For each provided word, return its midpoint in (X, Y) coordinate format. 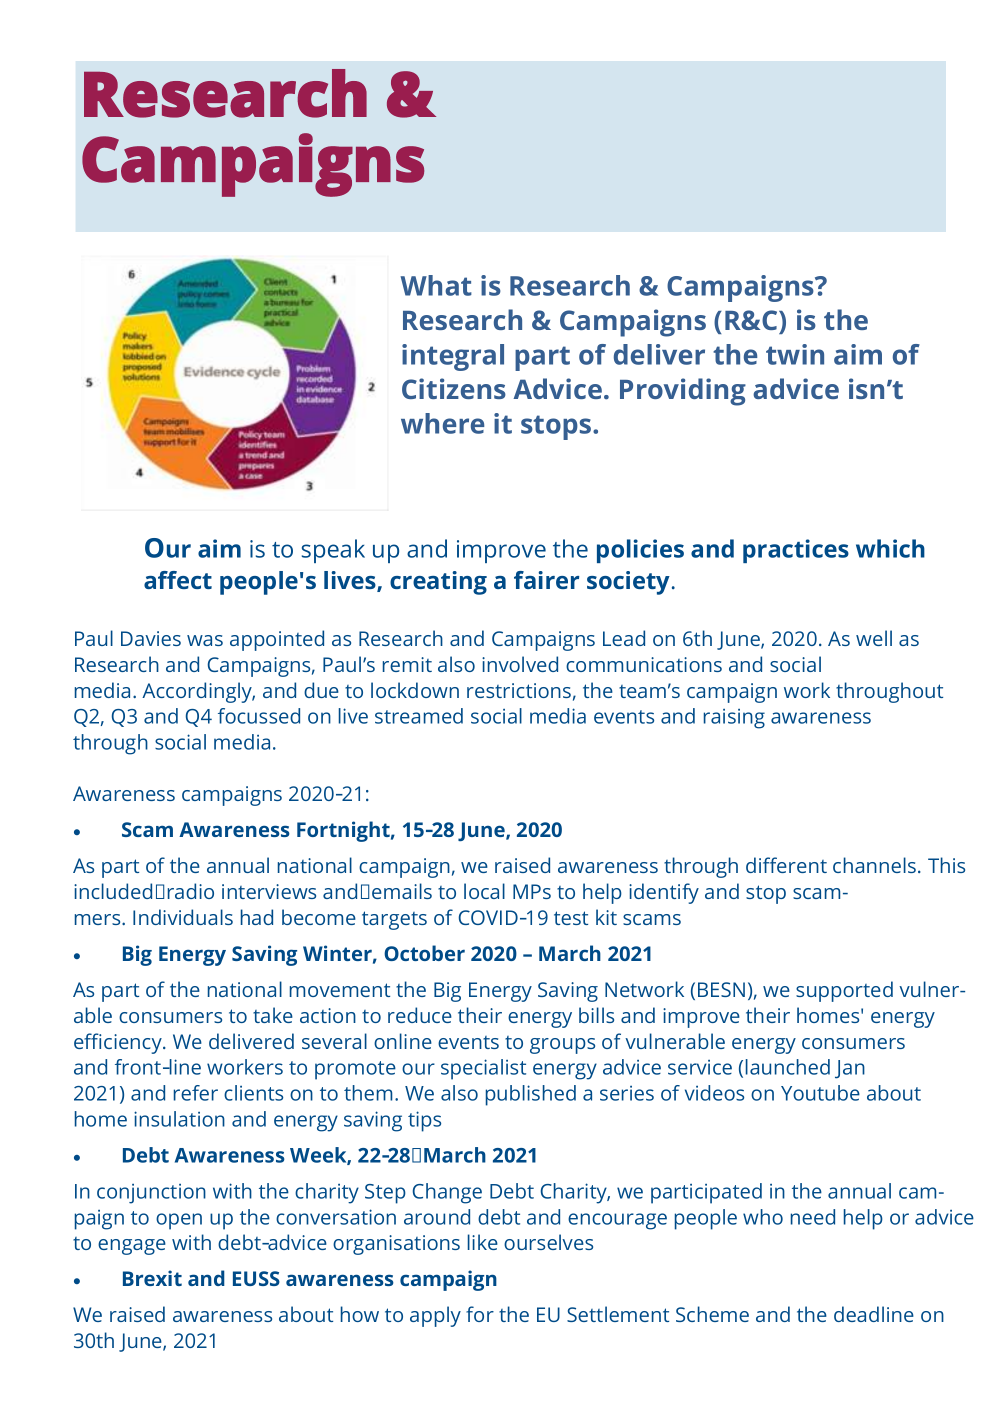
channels (874, 865)
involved (520, 664)
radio (191, 891)
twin (795, 354)
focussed (259, 716)
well (874, 638)
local (484, 891)
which (890, 548)
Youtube (820, 1093)
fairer (546, 580)
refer (196, 1093)
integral (453, 357)
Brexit (152, 1278)
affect (178, 580)
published (531, 1095)
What (436, 285)
